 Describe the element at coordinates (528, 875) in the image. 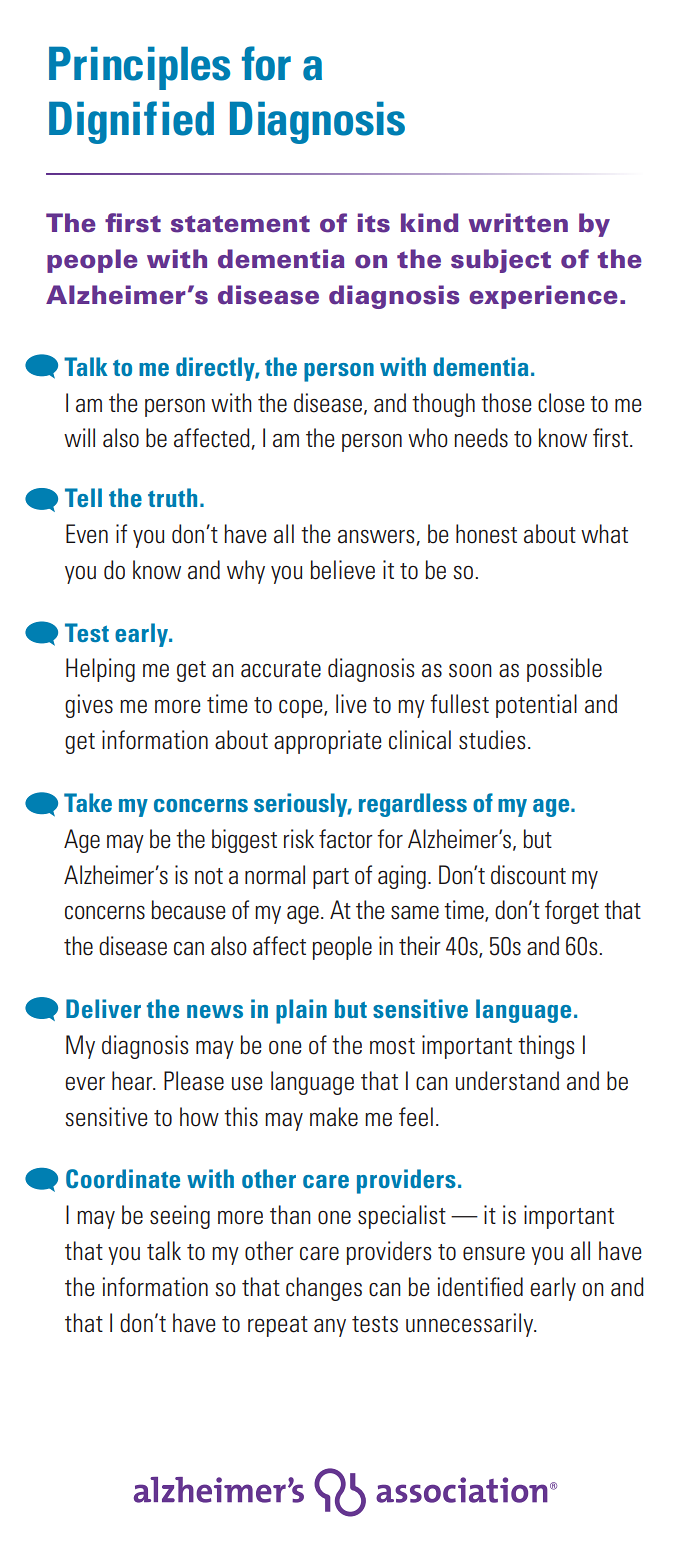

I see `discount` at that location.
